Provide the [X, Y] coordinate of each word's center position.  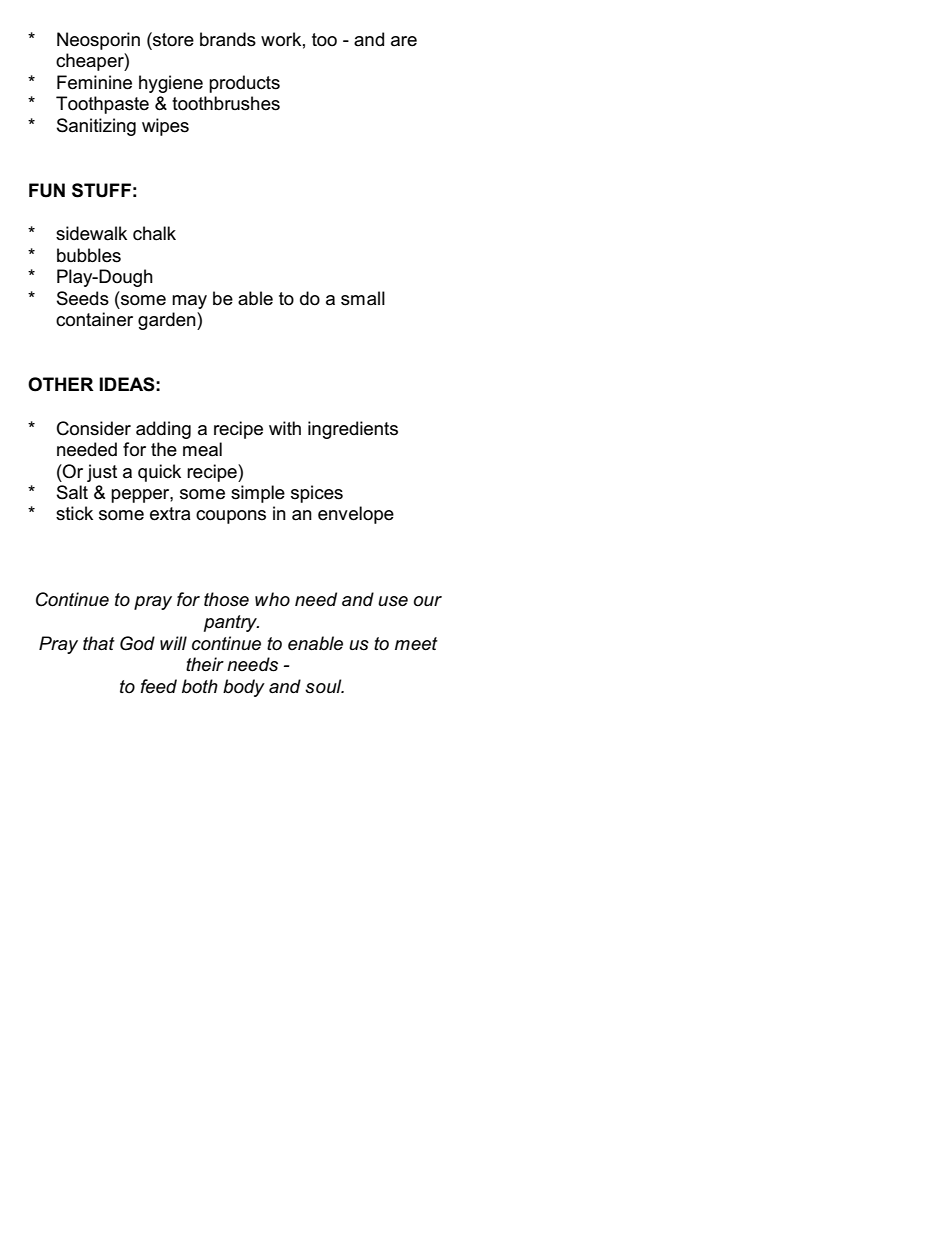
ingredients [353, 430]
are [404, 41]
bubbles [89, 255]
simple [258, 494]
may [189, 302]
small [363, 298]
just [102, 473]
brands [228, 39]
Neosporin [98, 41]
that [99, 643]
